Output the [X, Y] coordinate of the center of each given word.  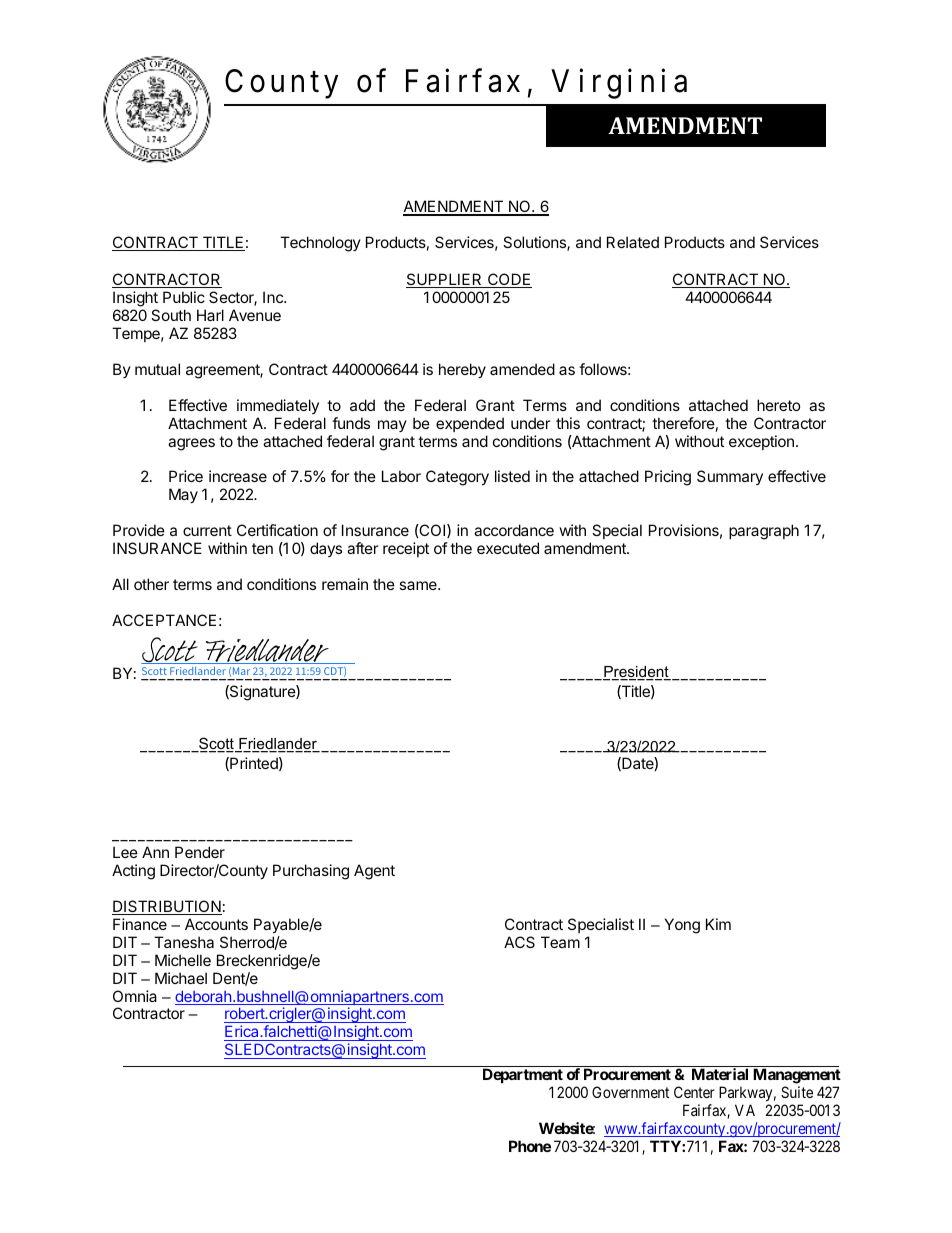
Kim [718, 924]
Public [184, 297]
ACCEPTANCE [164, 620]
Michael [181, 978]
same [419, 585]
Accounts [216, 924]
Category [457, 478]
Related [633, 242]
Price [186, 476]
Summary [730, 477]
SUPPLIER [445, 280]
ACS [519, 942]
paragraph [764, 532]
